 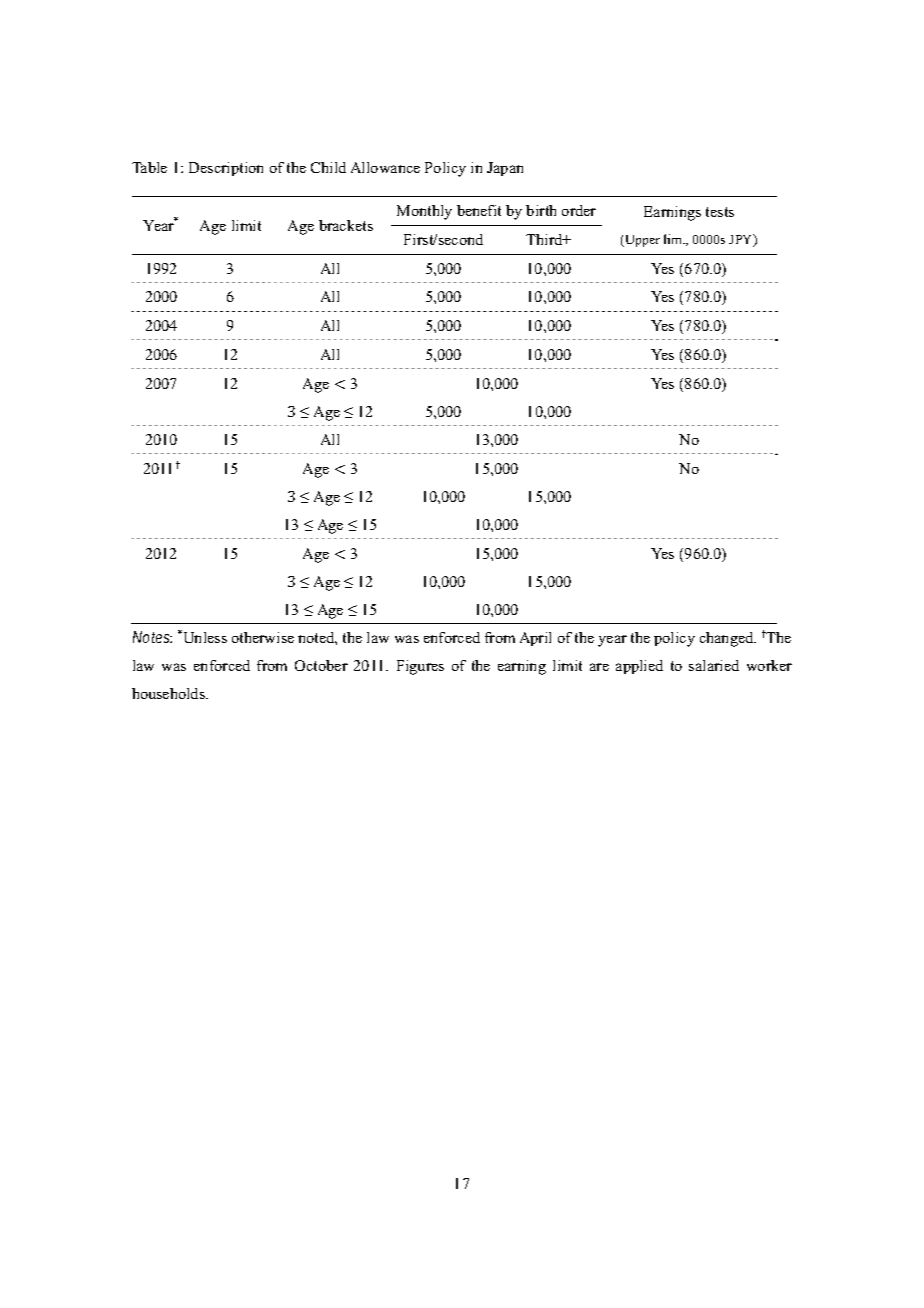 What do you see at coordinates (728, 639) in the screenshot?
I see `changed` at bounding box center [728, 639].
